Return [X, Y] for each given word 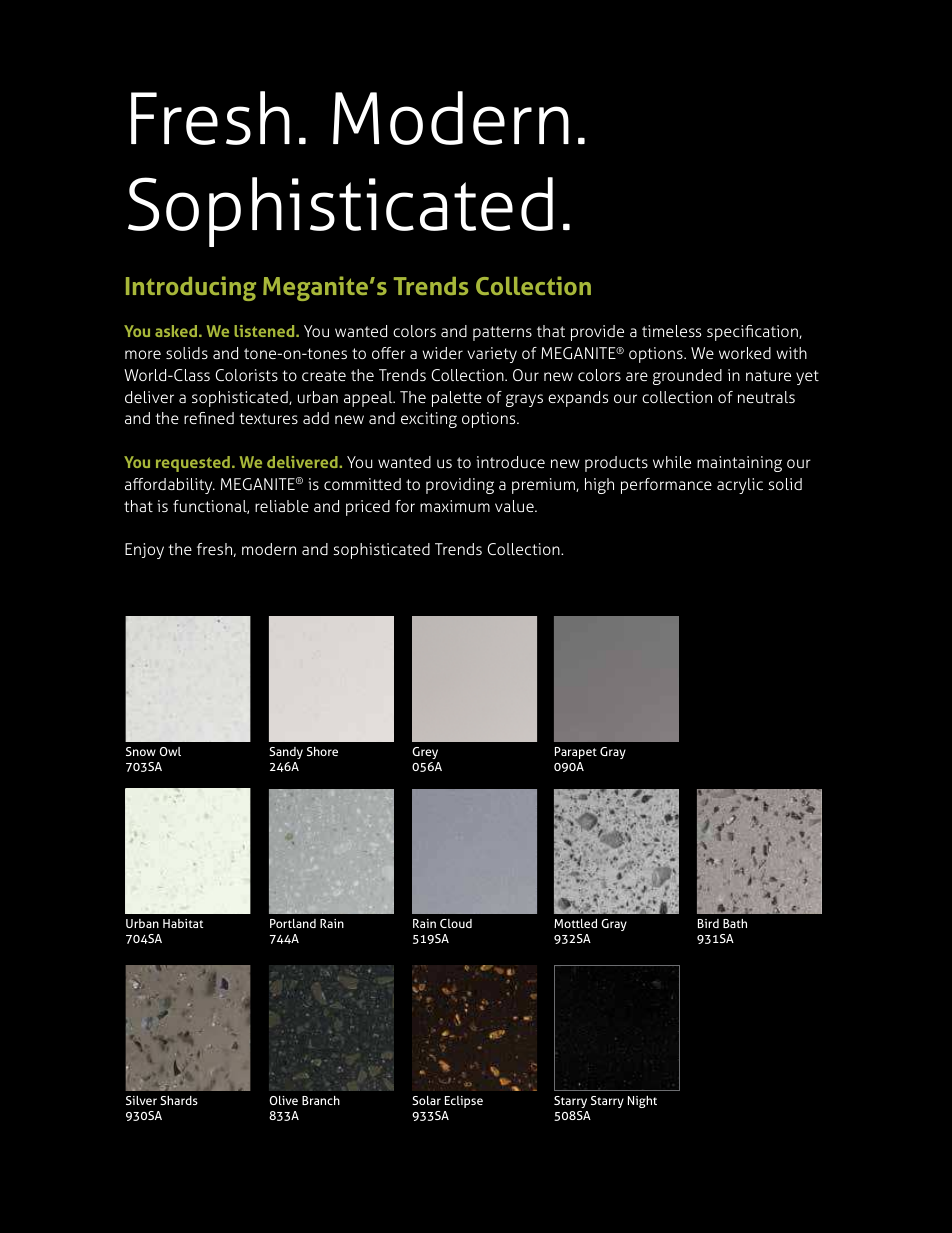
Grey [425, 753]
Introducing [191, 288]
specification [753, 333]
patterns [502, 333]
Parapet [576, 753]
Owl [170, 751]
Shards [179, 1100]
